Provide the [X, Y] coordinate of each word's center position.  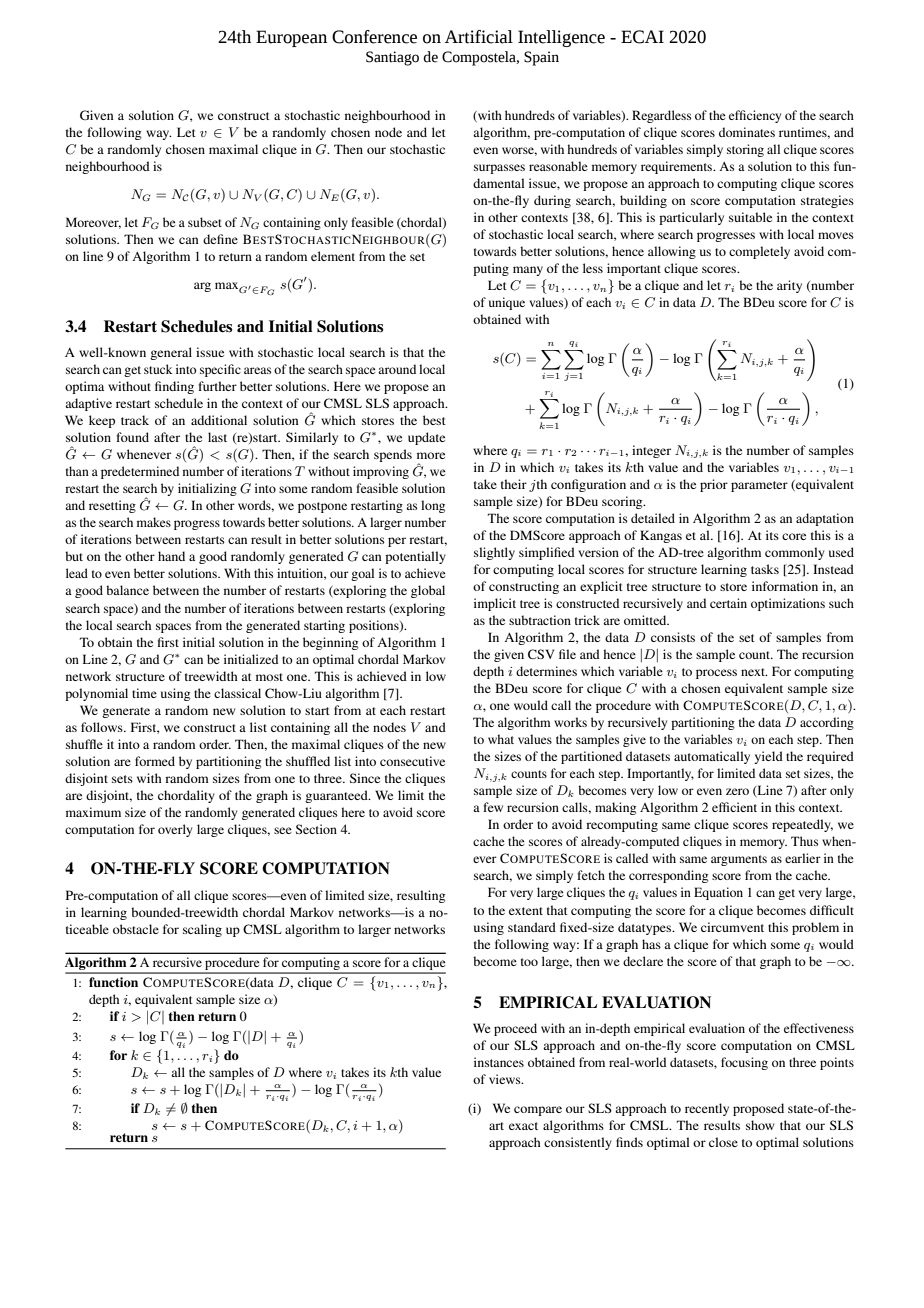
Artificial [479, 37]
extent [526, 911]
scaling [202, 930]
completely [759, 252]
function [113, 982]
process [716, 674]
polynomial [96, 694]
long [433, 506]
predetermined [140, 472]
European [291, 38]
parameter [759, 486]
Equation [718, 893]
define [220, 239]
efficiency [755, 116]
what [501, 739]
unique [507, 303]
